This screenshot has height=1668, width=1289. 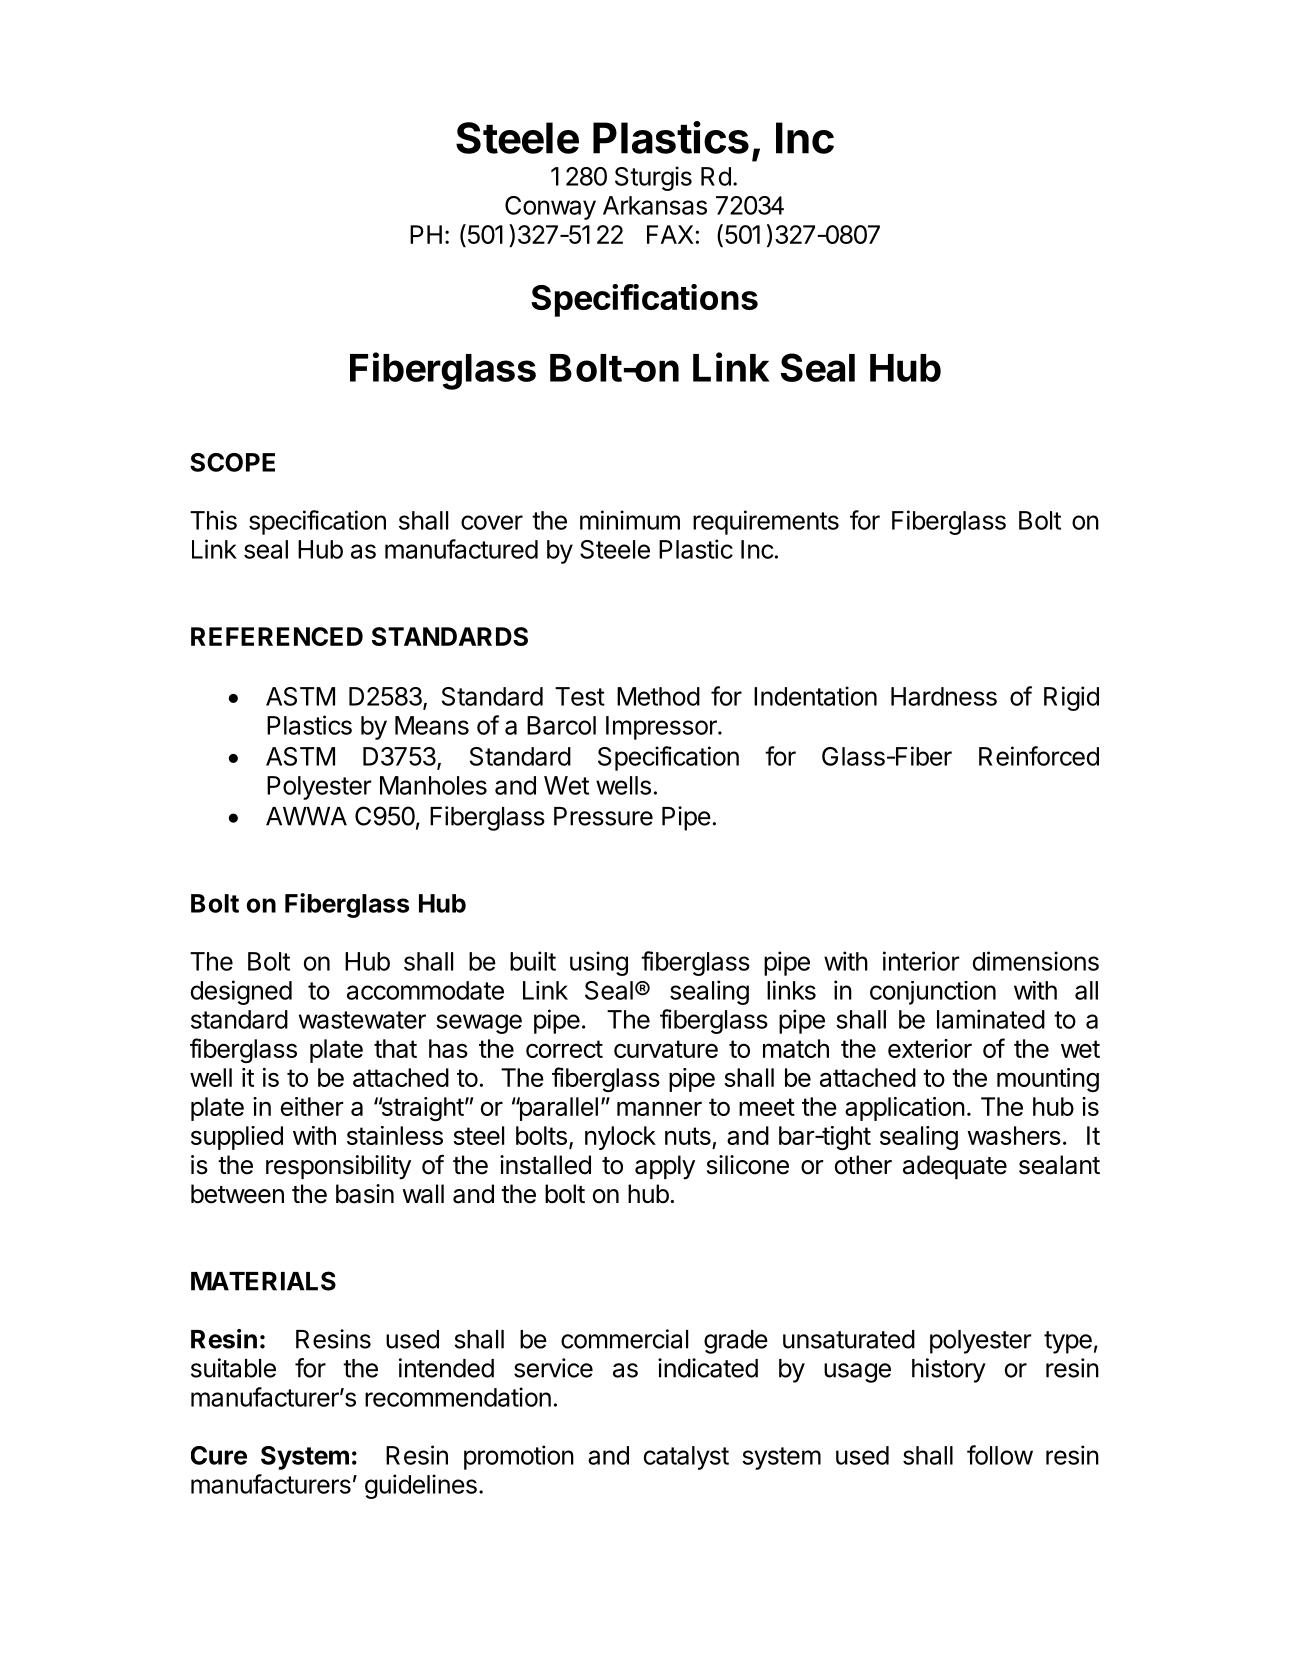 What do you see at coordinates (1039, 756) in the screenshot?
I see `Reinforced` at bounding box center [1039, 756].
